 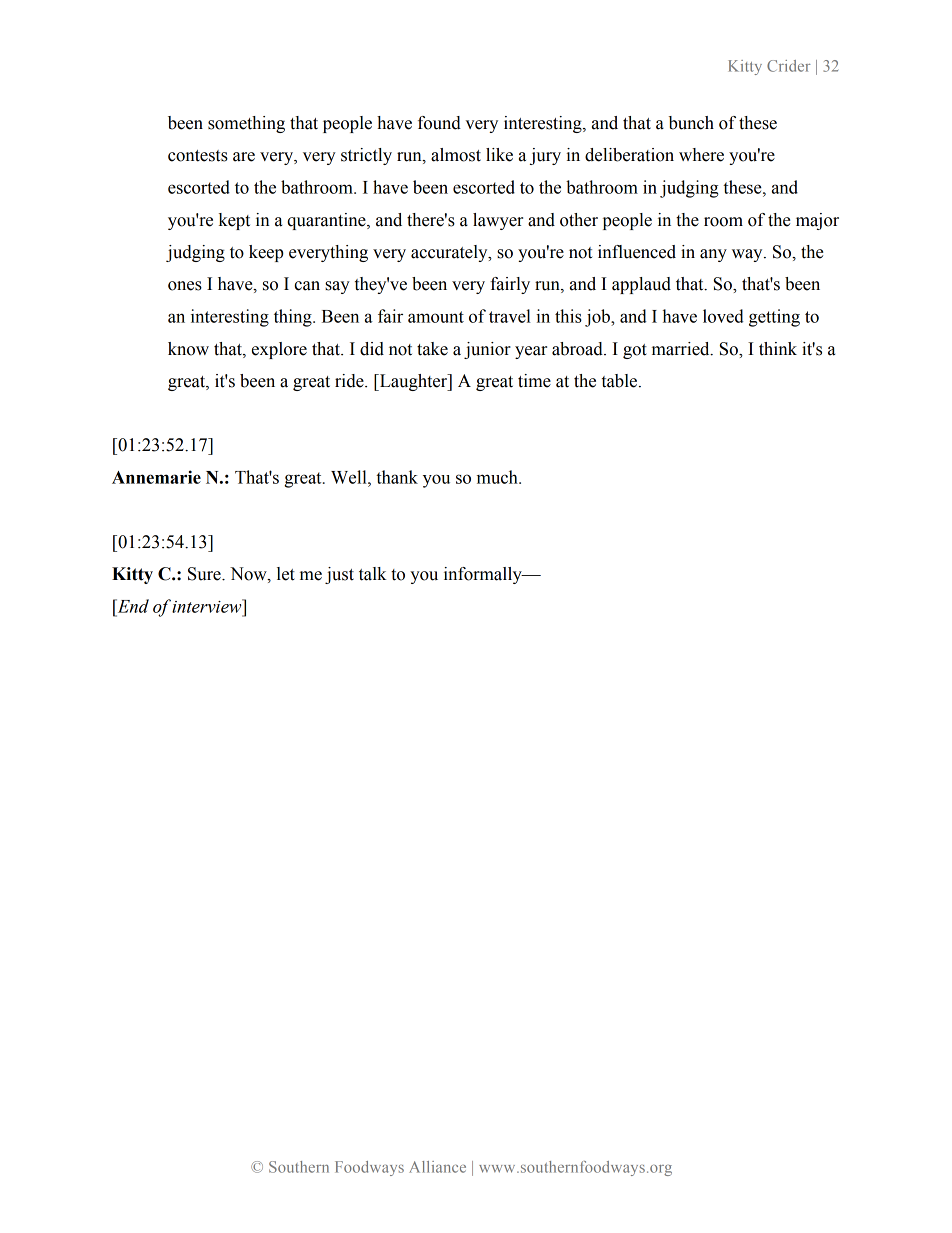 What do you see at coordinates (205, 574) in the screenshot?
I see `Sure` at bounding box center [205, 574].
